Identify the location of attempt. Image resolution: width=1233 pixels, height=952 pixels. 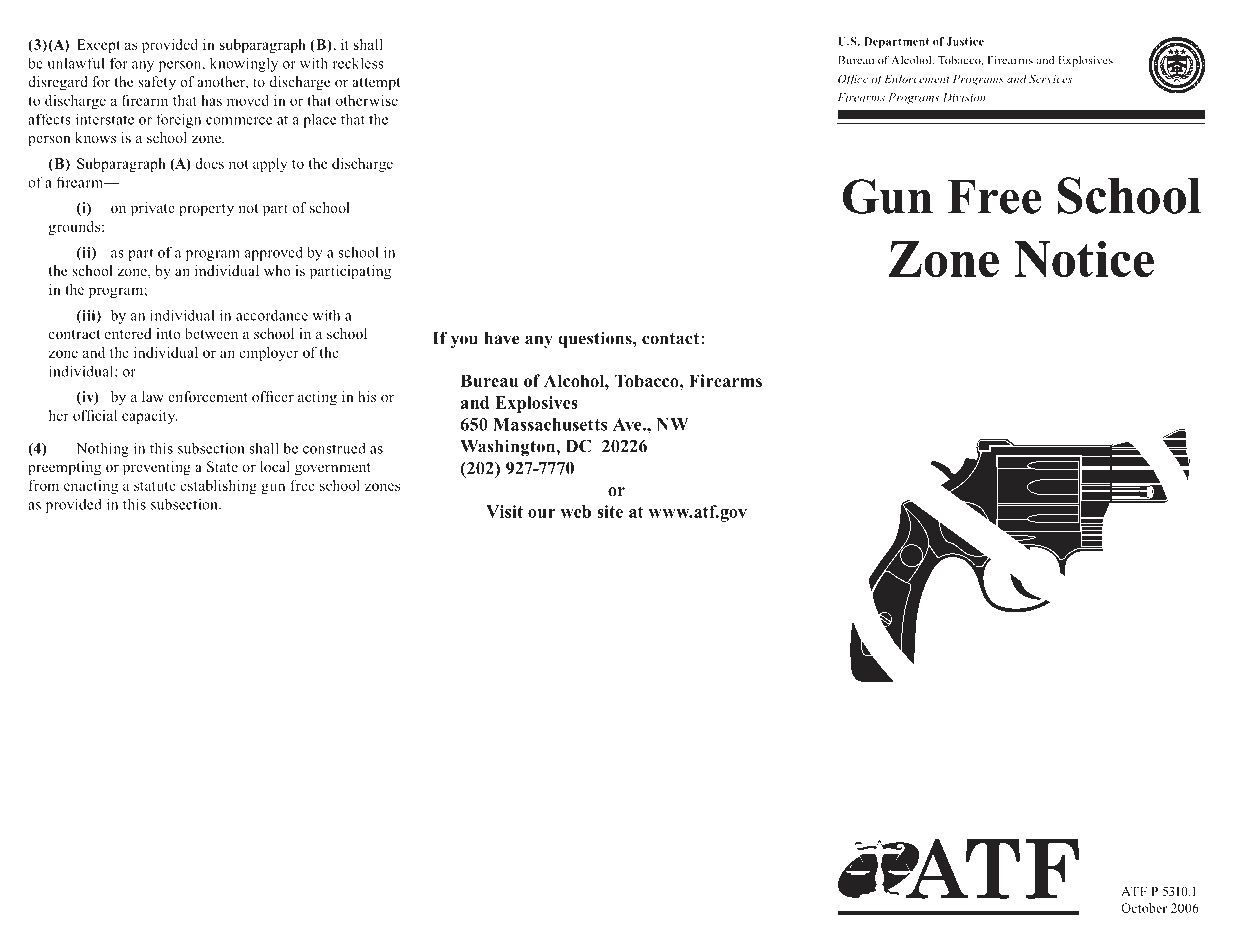
(376, 84).
